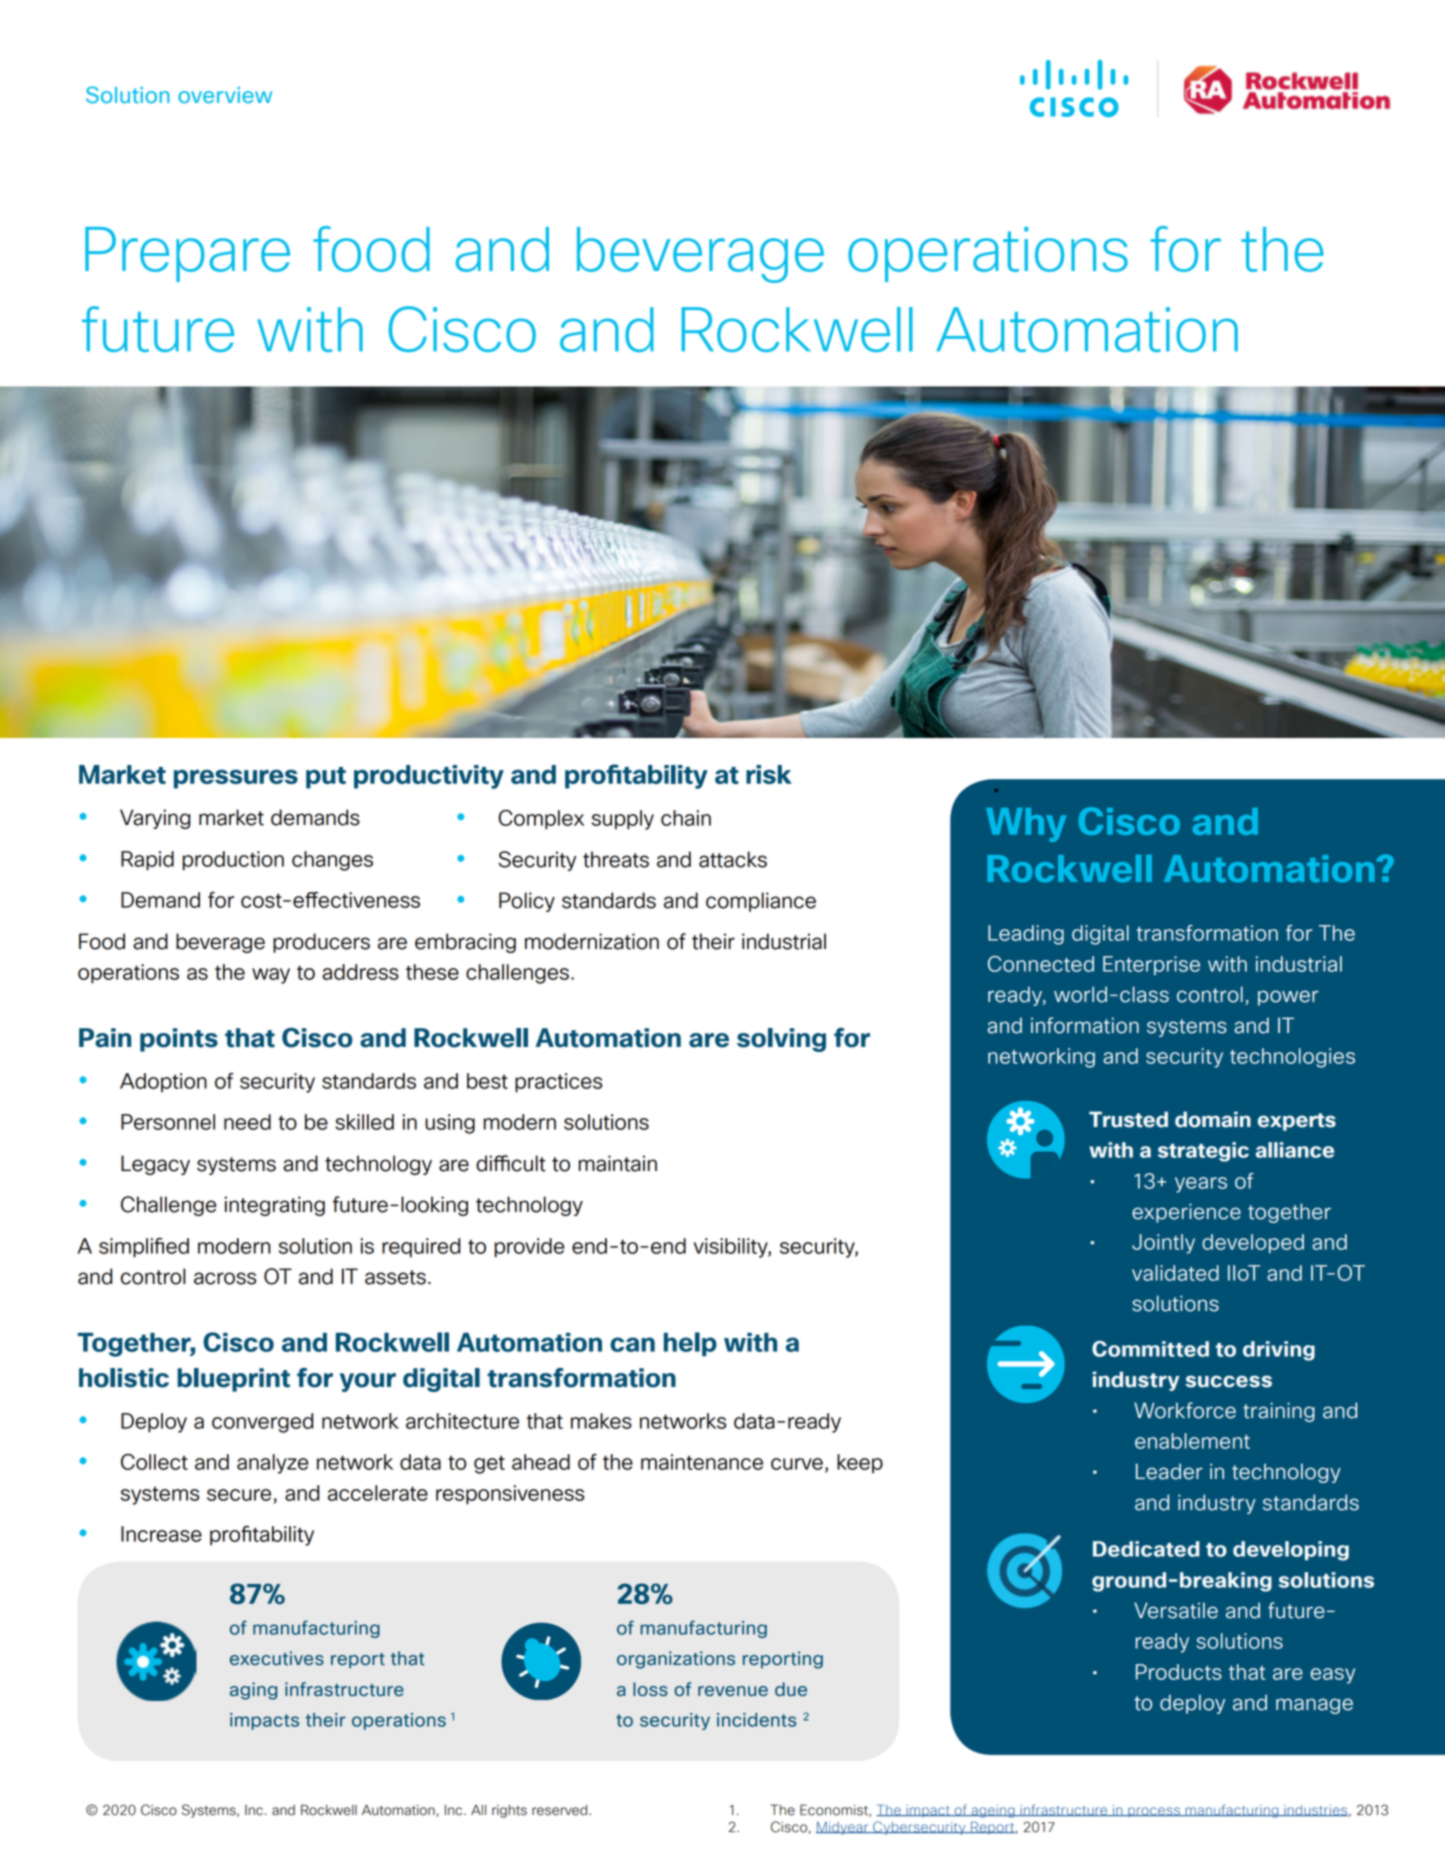 This page has width=1445, height=1870. Describe the element at coordinates (1151, 965) in the page. I see `Enterprise` at that location.
